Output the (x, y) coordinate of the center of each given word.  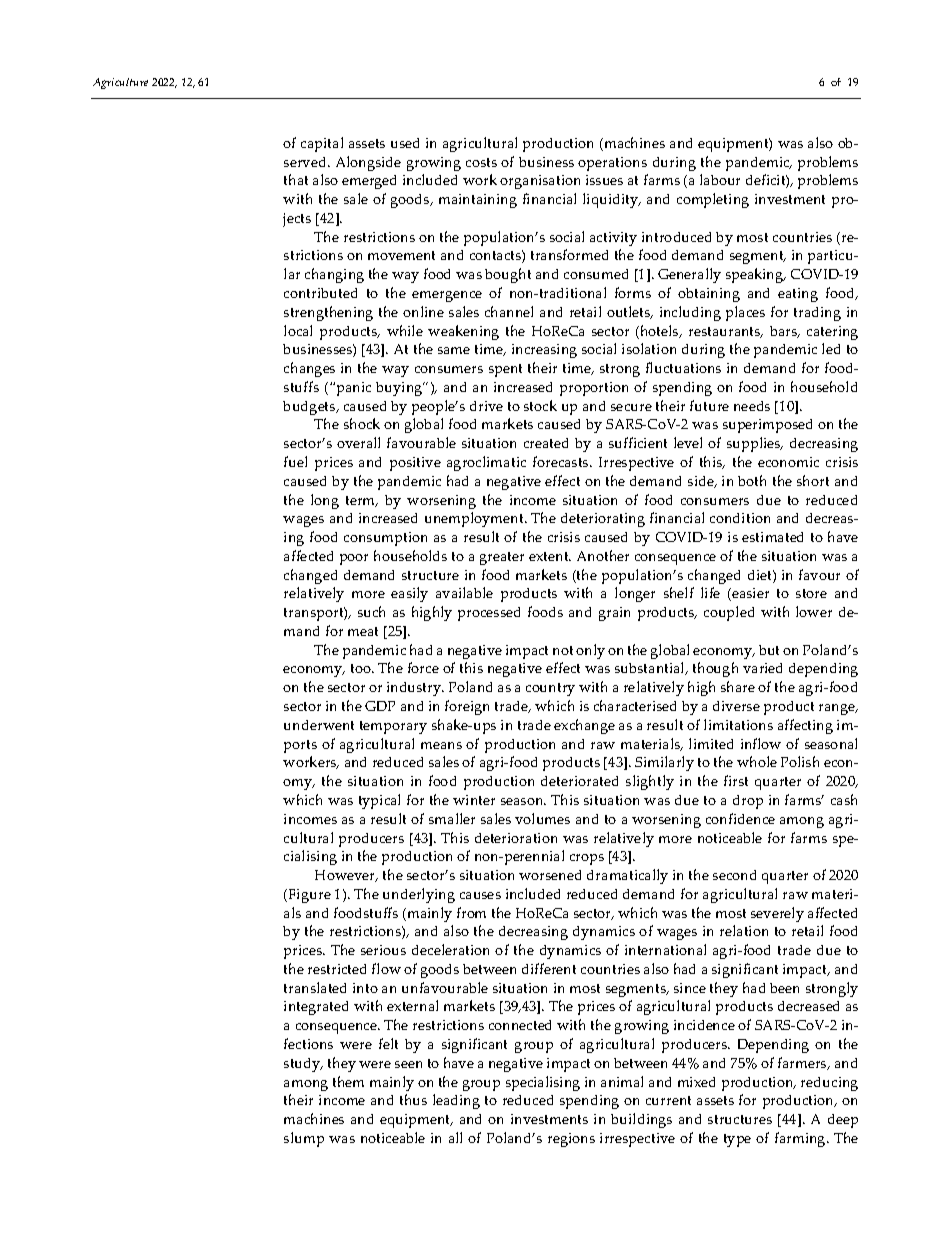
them (348, 1081)
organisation (540, 182)
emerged (369, 182)
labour (720, 179)
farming (801, 1139)
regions (571, 1140)
